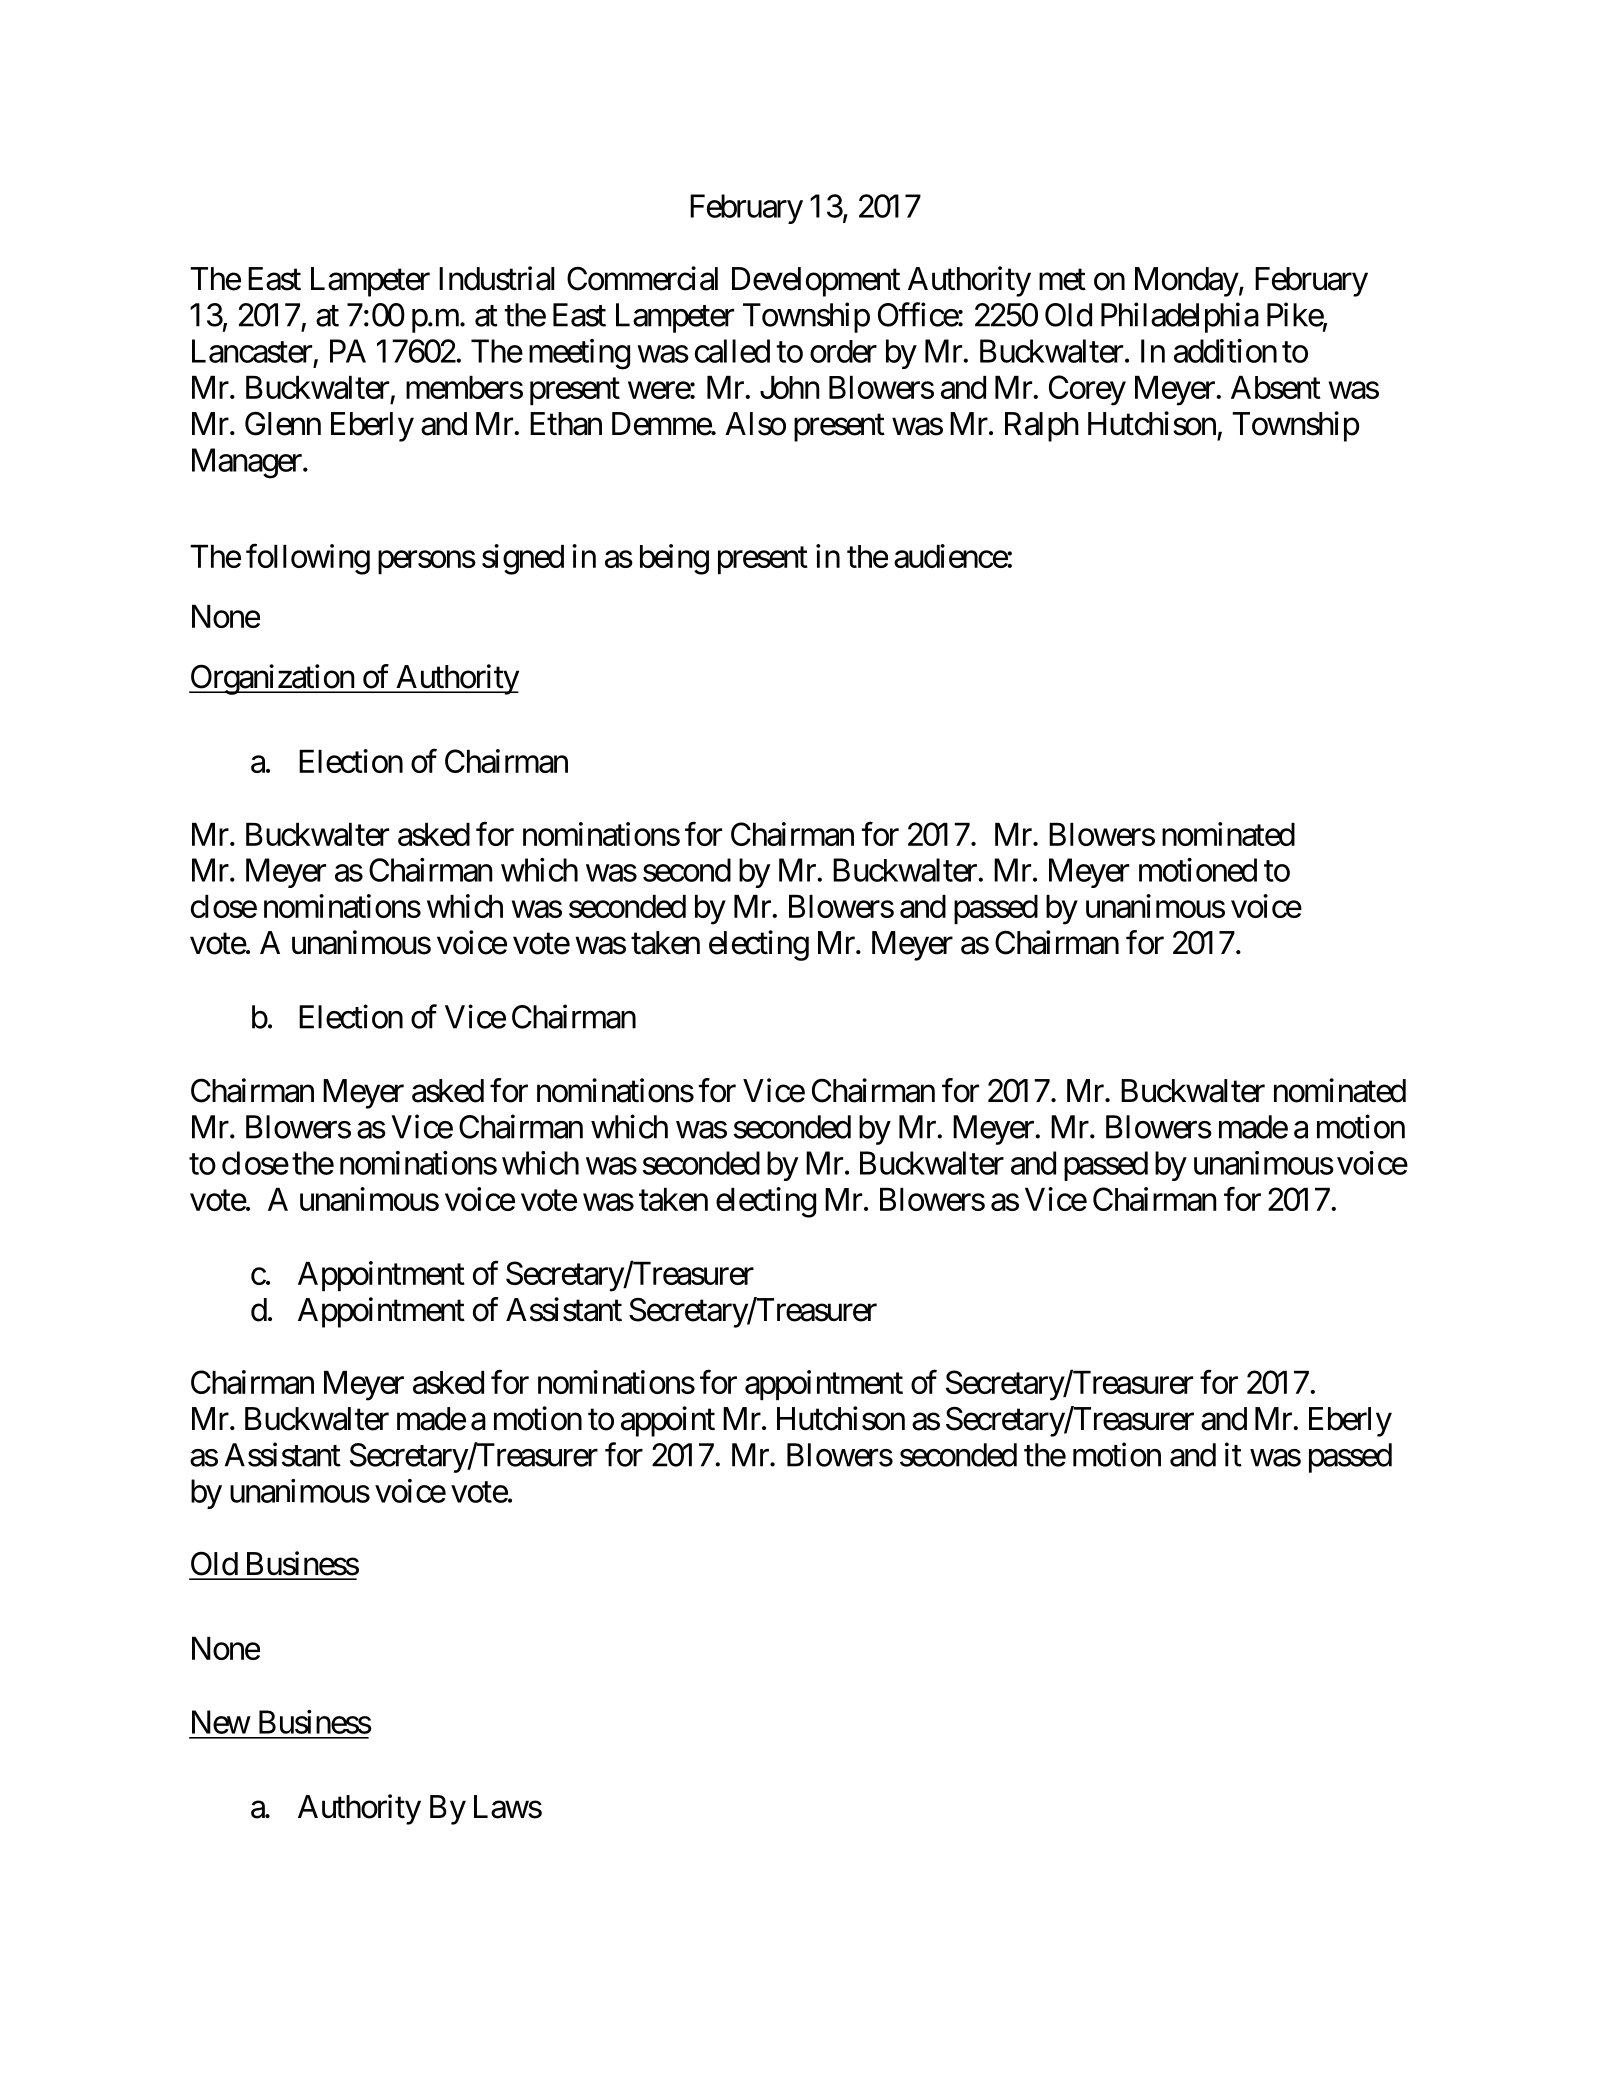 This document has height=2081, width=1608. Describe the element at coordinates (816, 282) in the document. I see `Development` at that location.
